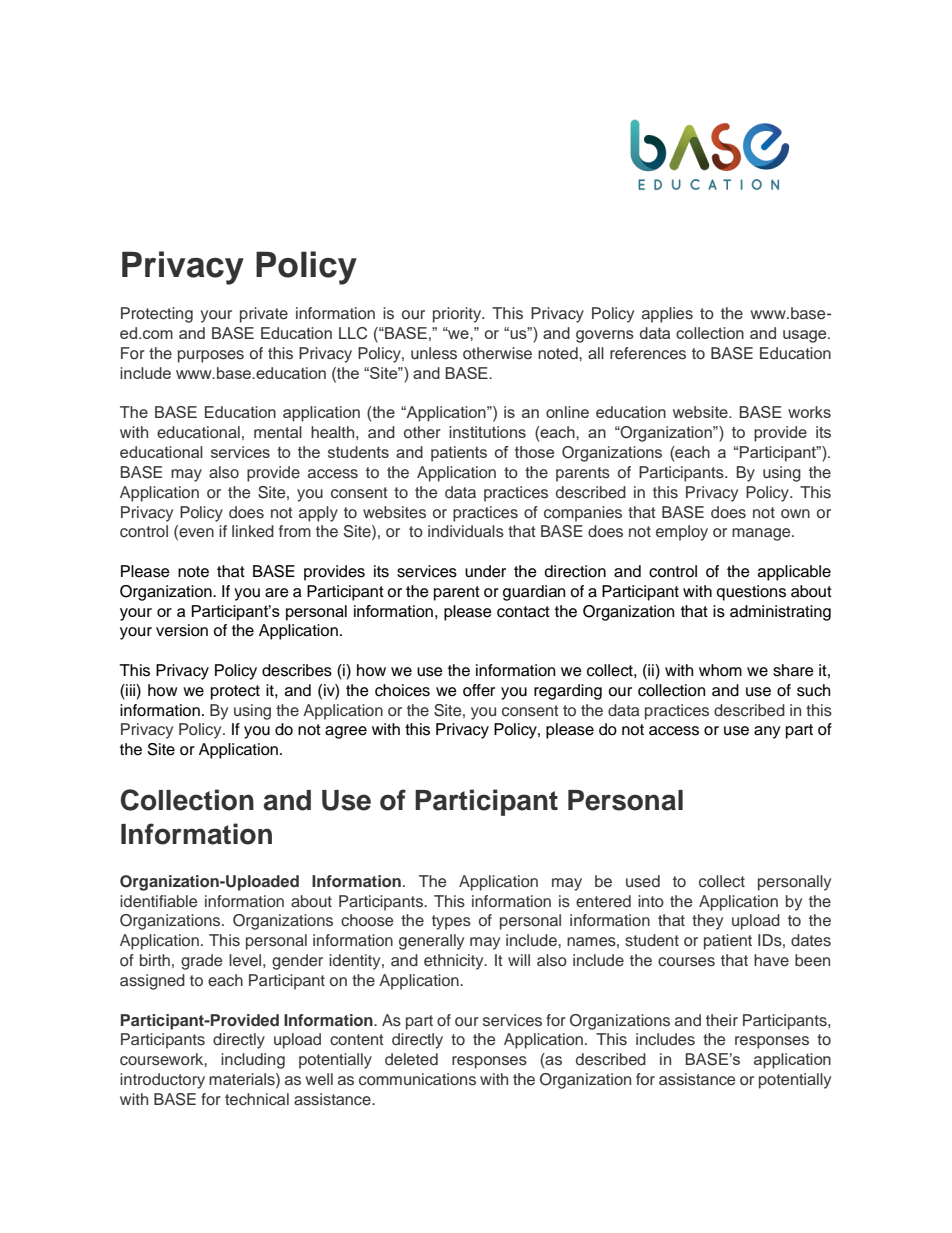 The height and width of the image is (1233, 952). What do you see at coordinates (479, 690) in the image?
I see `offer` at bounding box center [479, 690].
